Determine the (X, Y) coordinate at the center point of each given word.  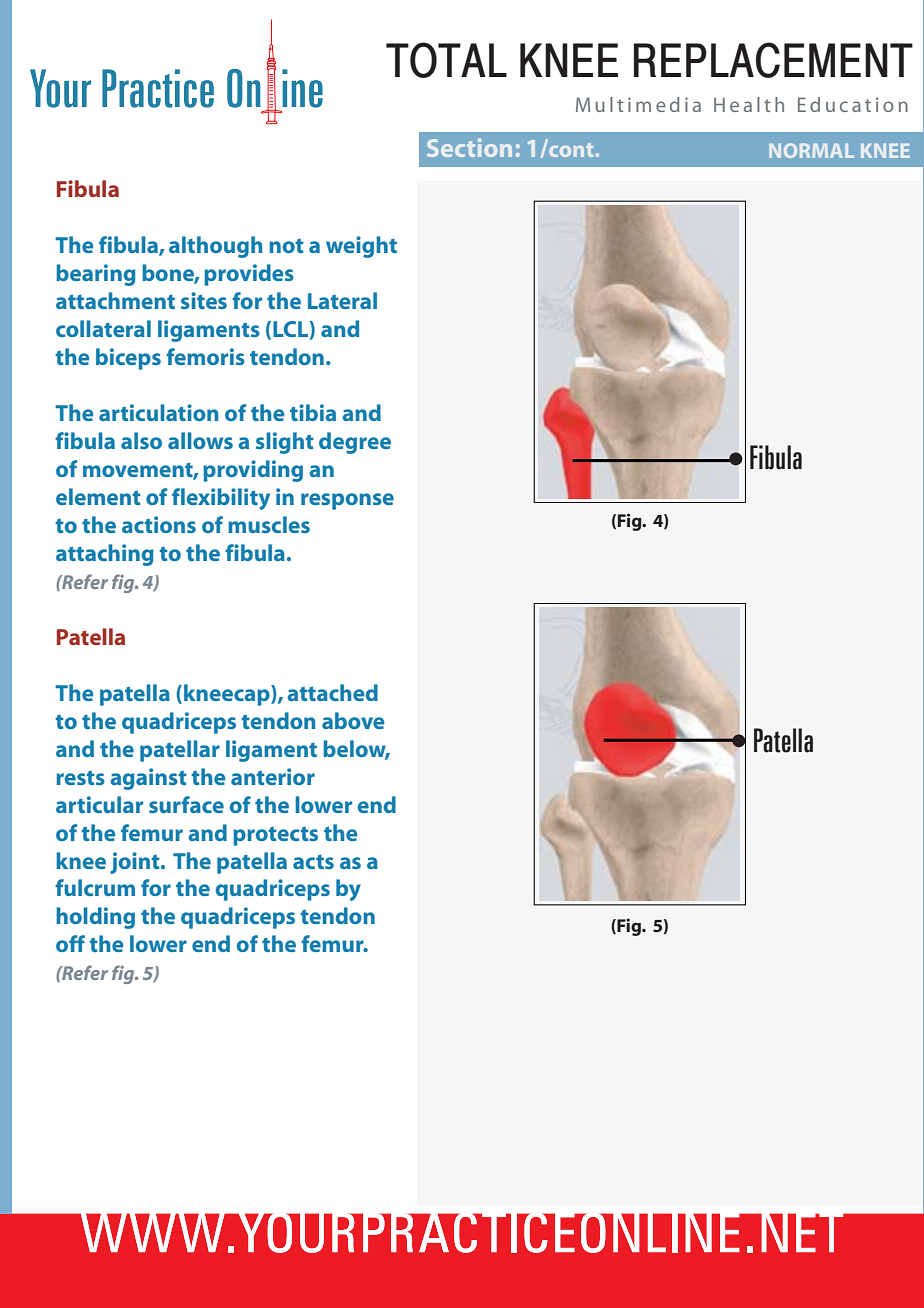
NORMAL (811, 150)
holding (96, 918)
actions (159, 524)
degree (355, 443)
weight (361, 247)
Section (469, 147)
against (148, 779)
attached (332, 692)
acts (313, 862)
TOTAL (446, 60)
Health (749, 104)
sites (204, 300)
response (347, 501)
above (353, 720)
